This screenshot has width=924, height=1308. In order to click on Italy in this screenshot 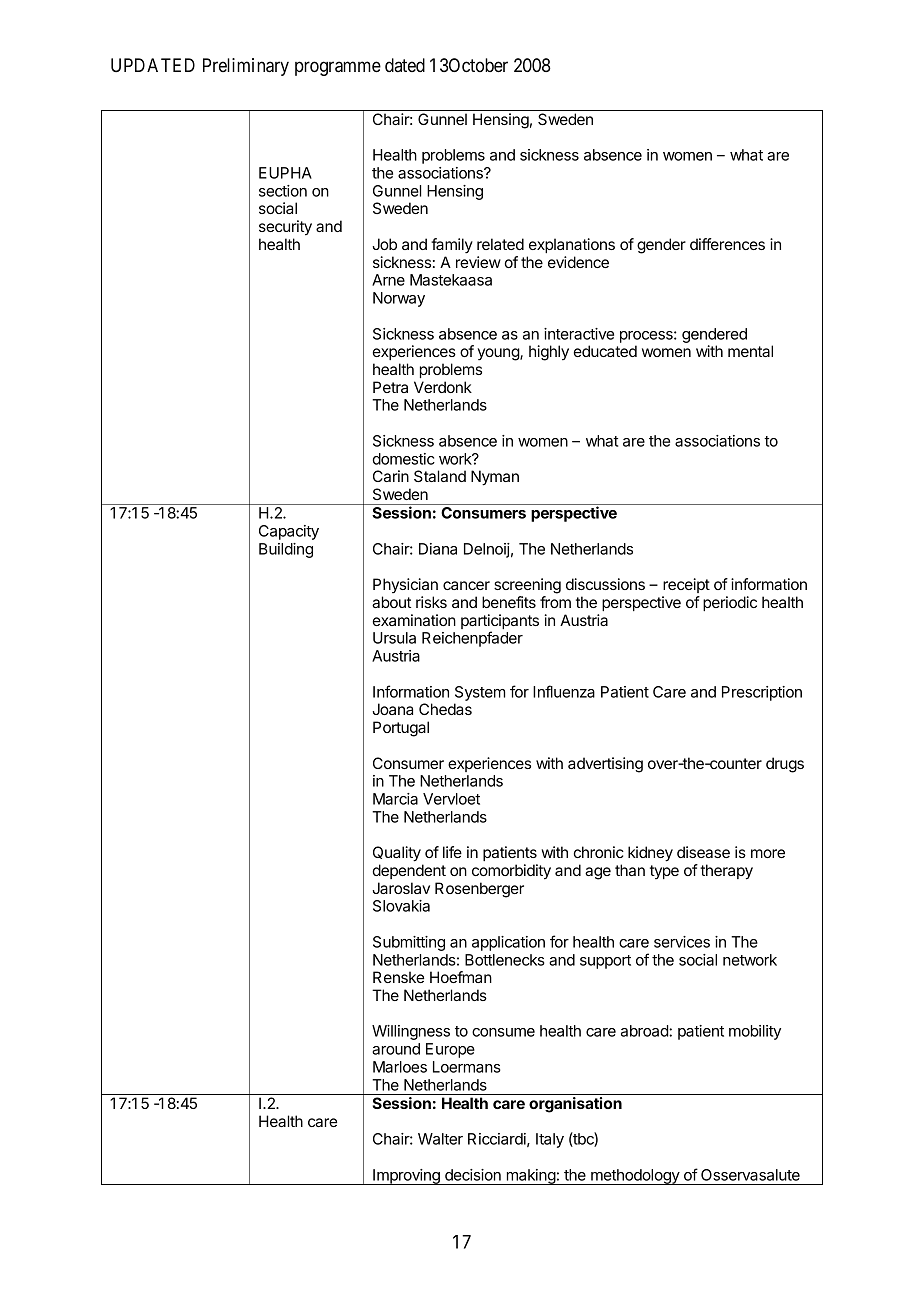, I will do `click(550, 1140)`.
